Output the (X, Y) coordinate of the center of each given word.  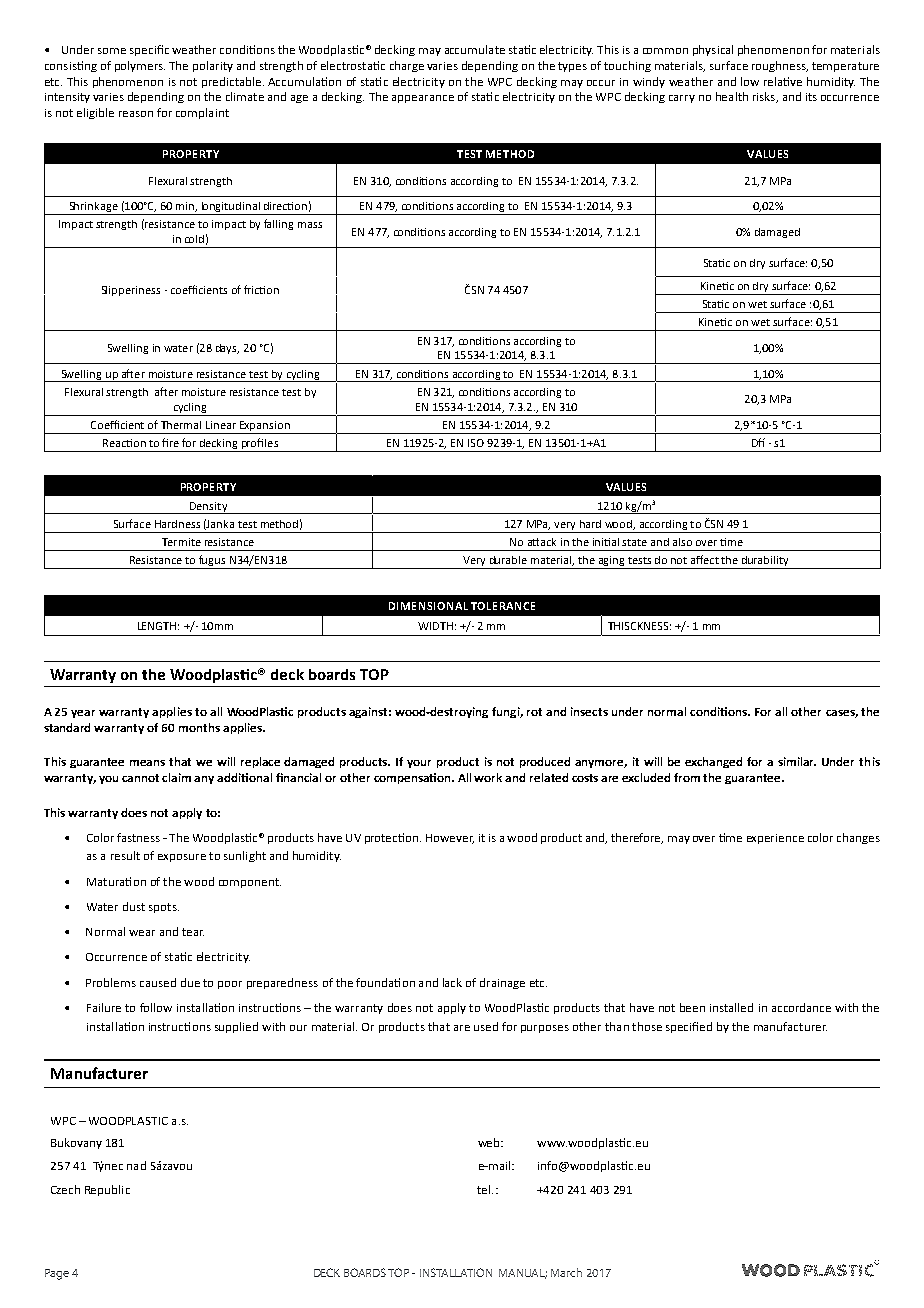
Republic (107, 1190)
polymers (140, 66)
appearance (423, 99)
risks (765, 97)
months (199, 727)
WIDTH (435, 626)
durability (765, 562)
